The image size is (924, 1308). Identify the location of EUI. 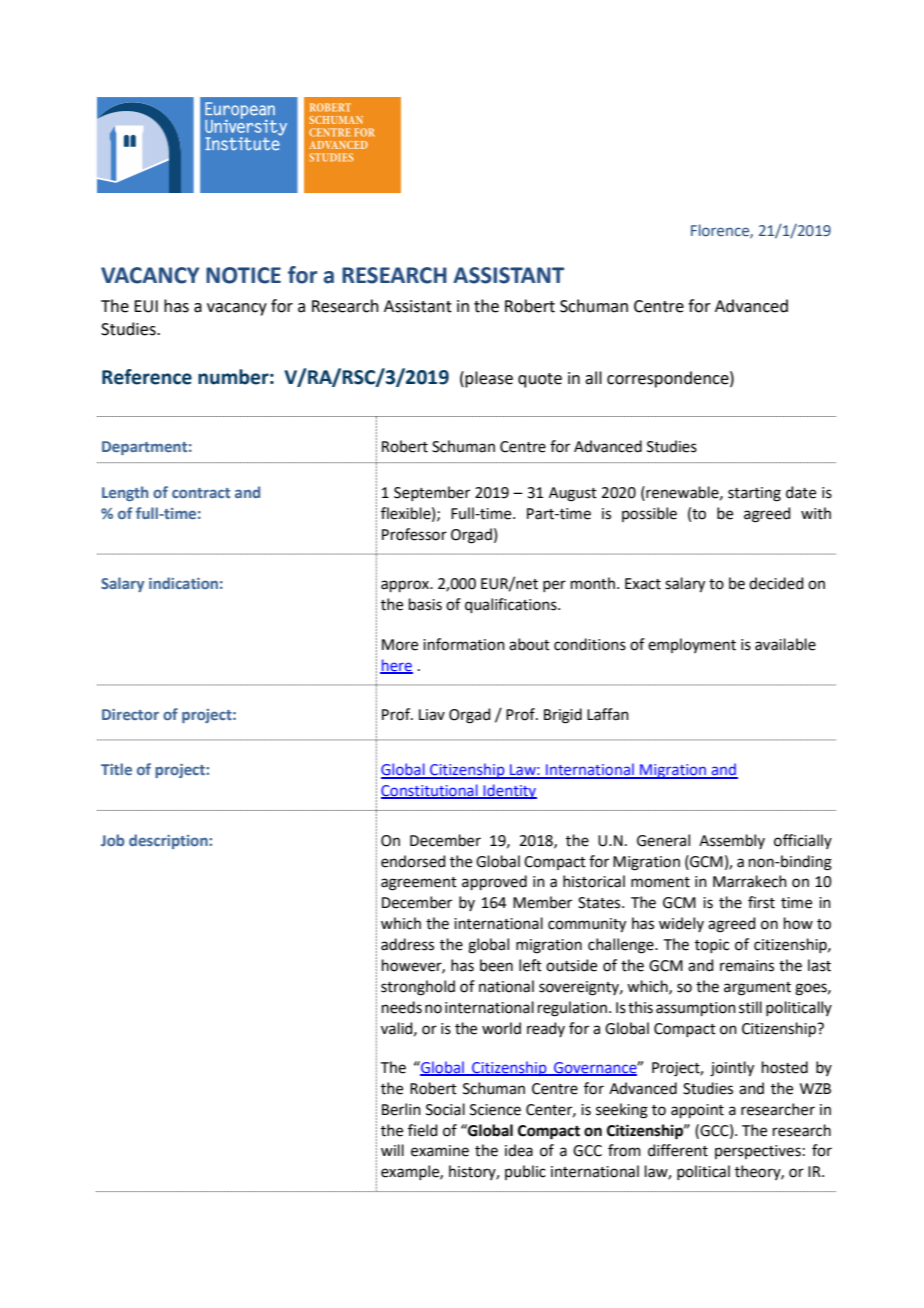
(146, 306).
